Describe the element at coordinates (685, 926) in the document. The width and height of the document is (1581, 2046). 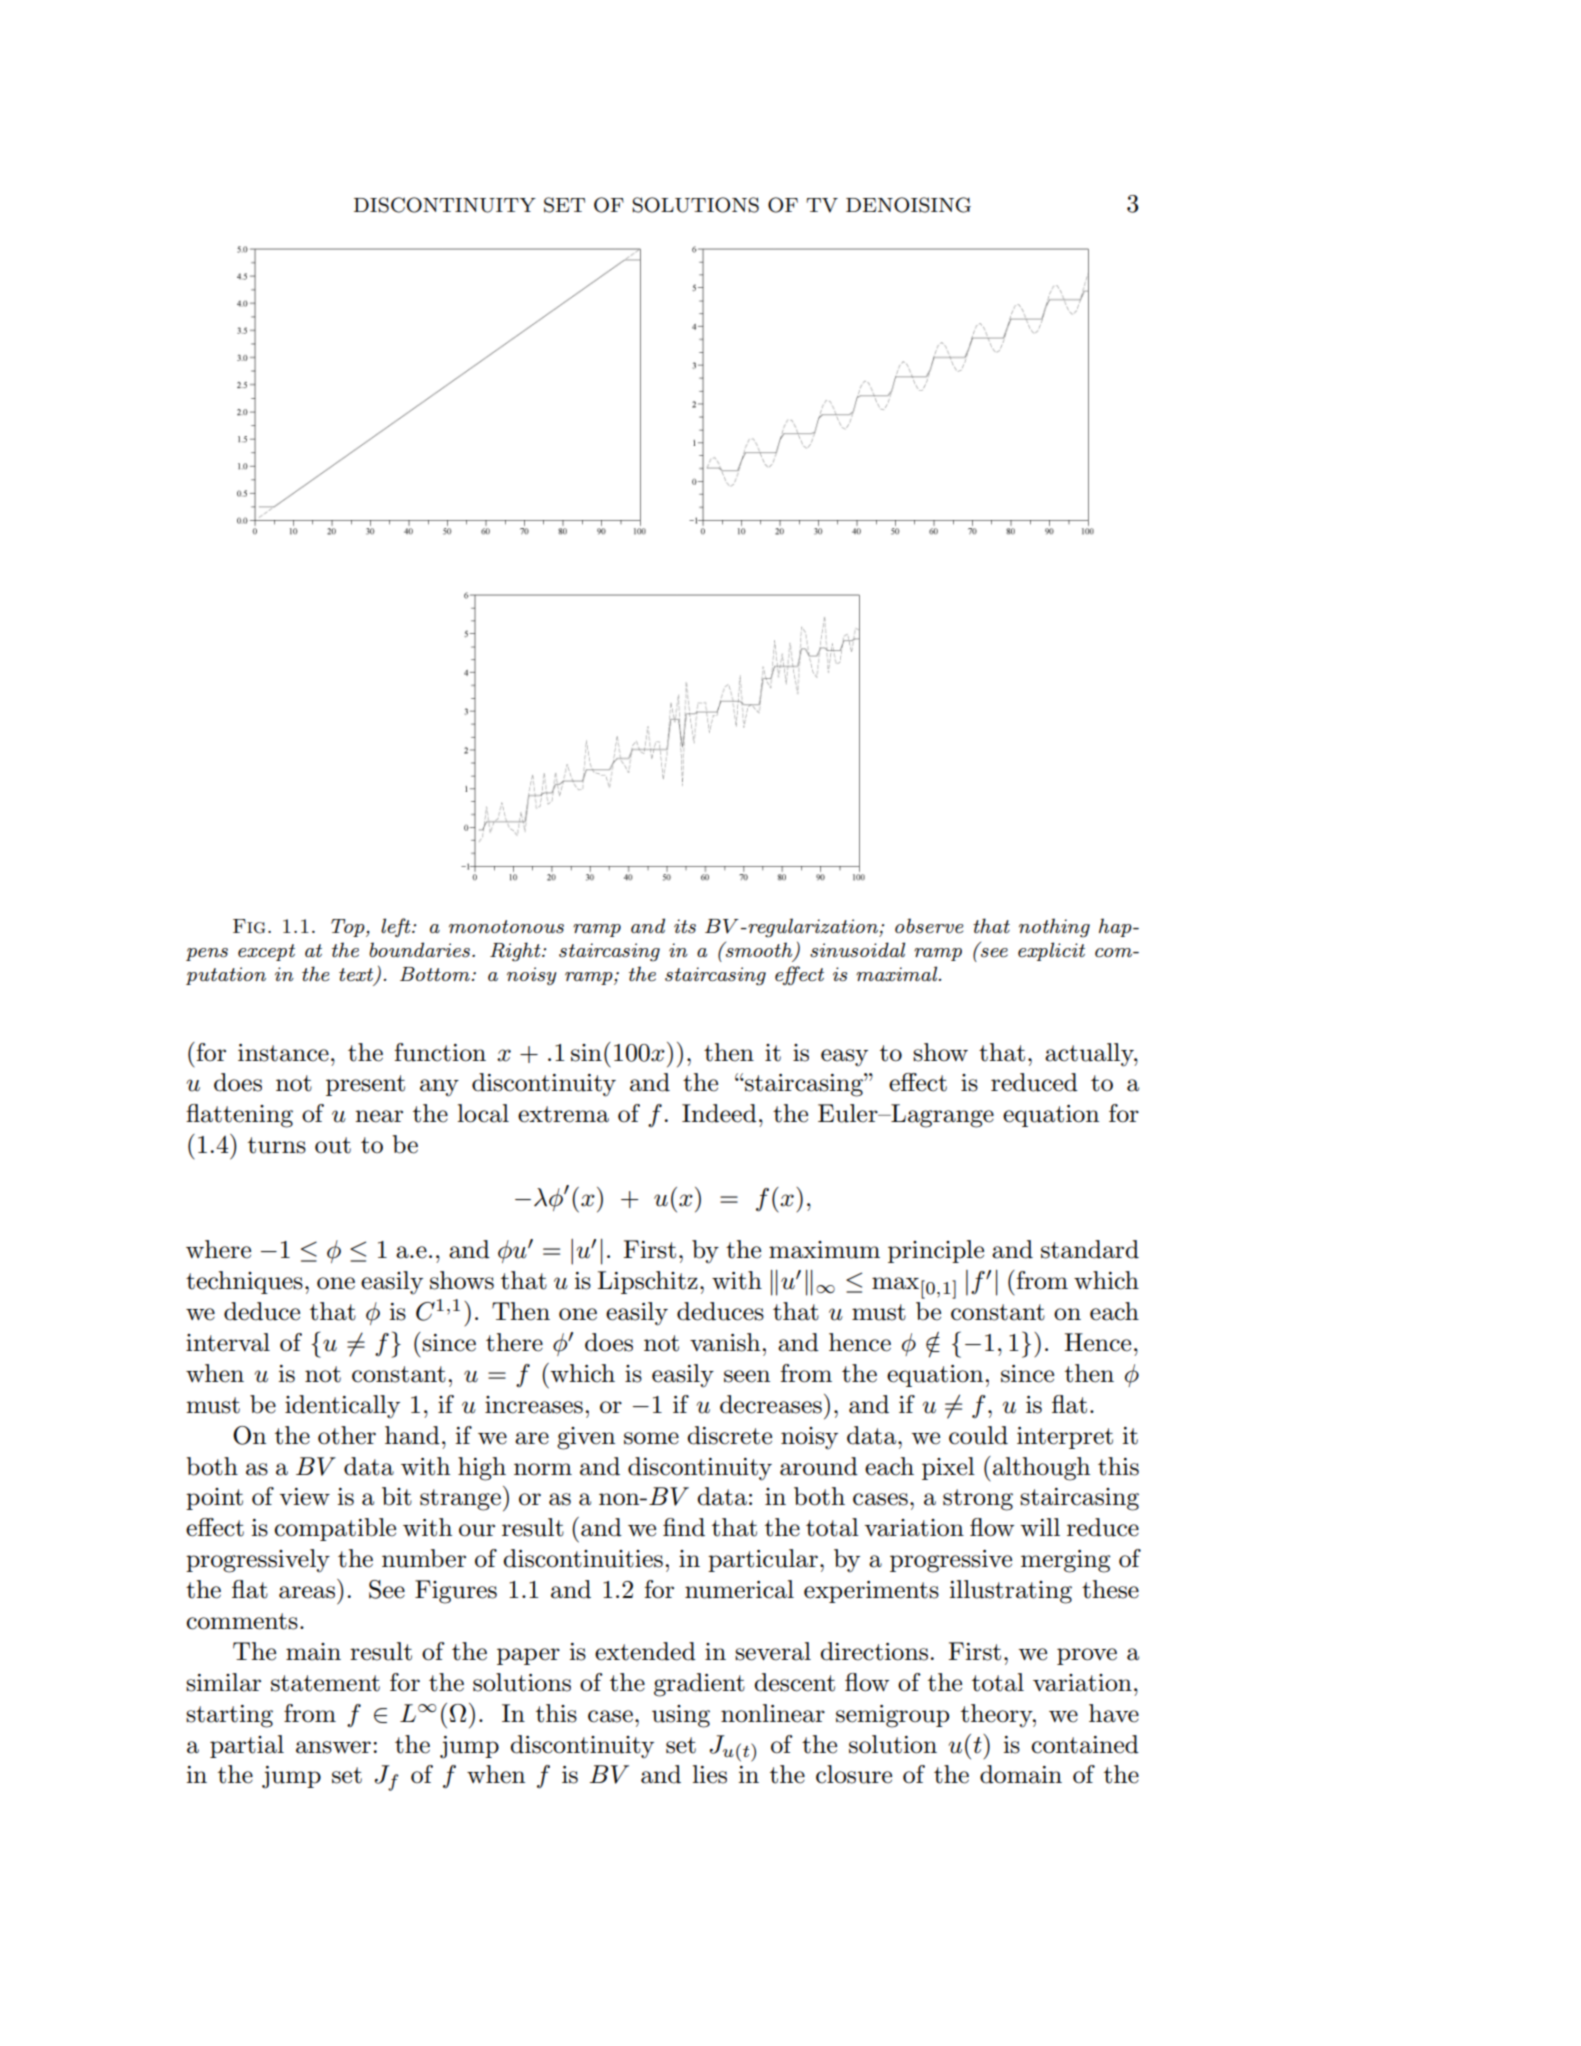
I see `its` at that location.
